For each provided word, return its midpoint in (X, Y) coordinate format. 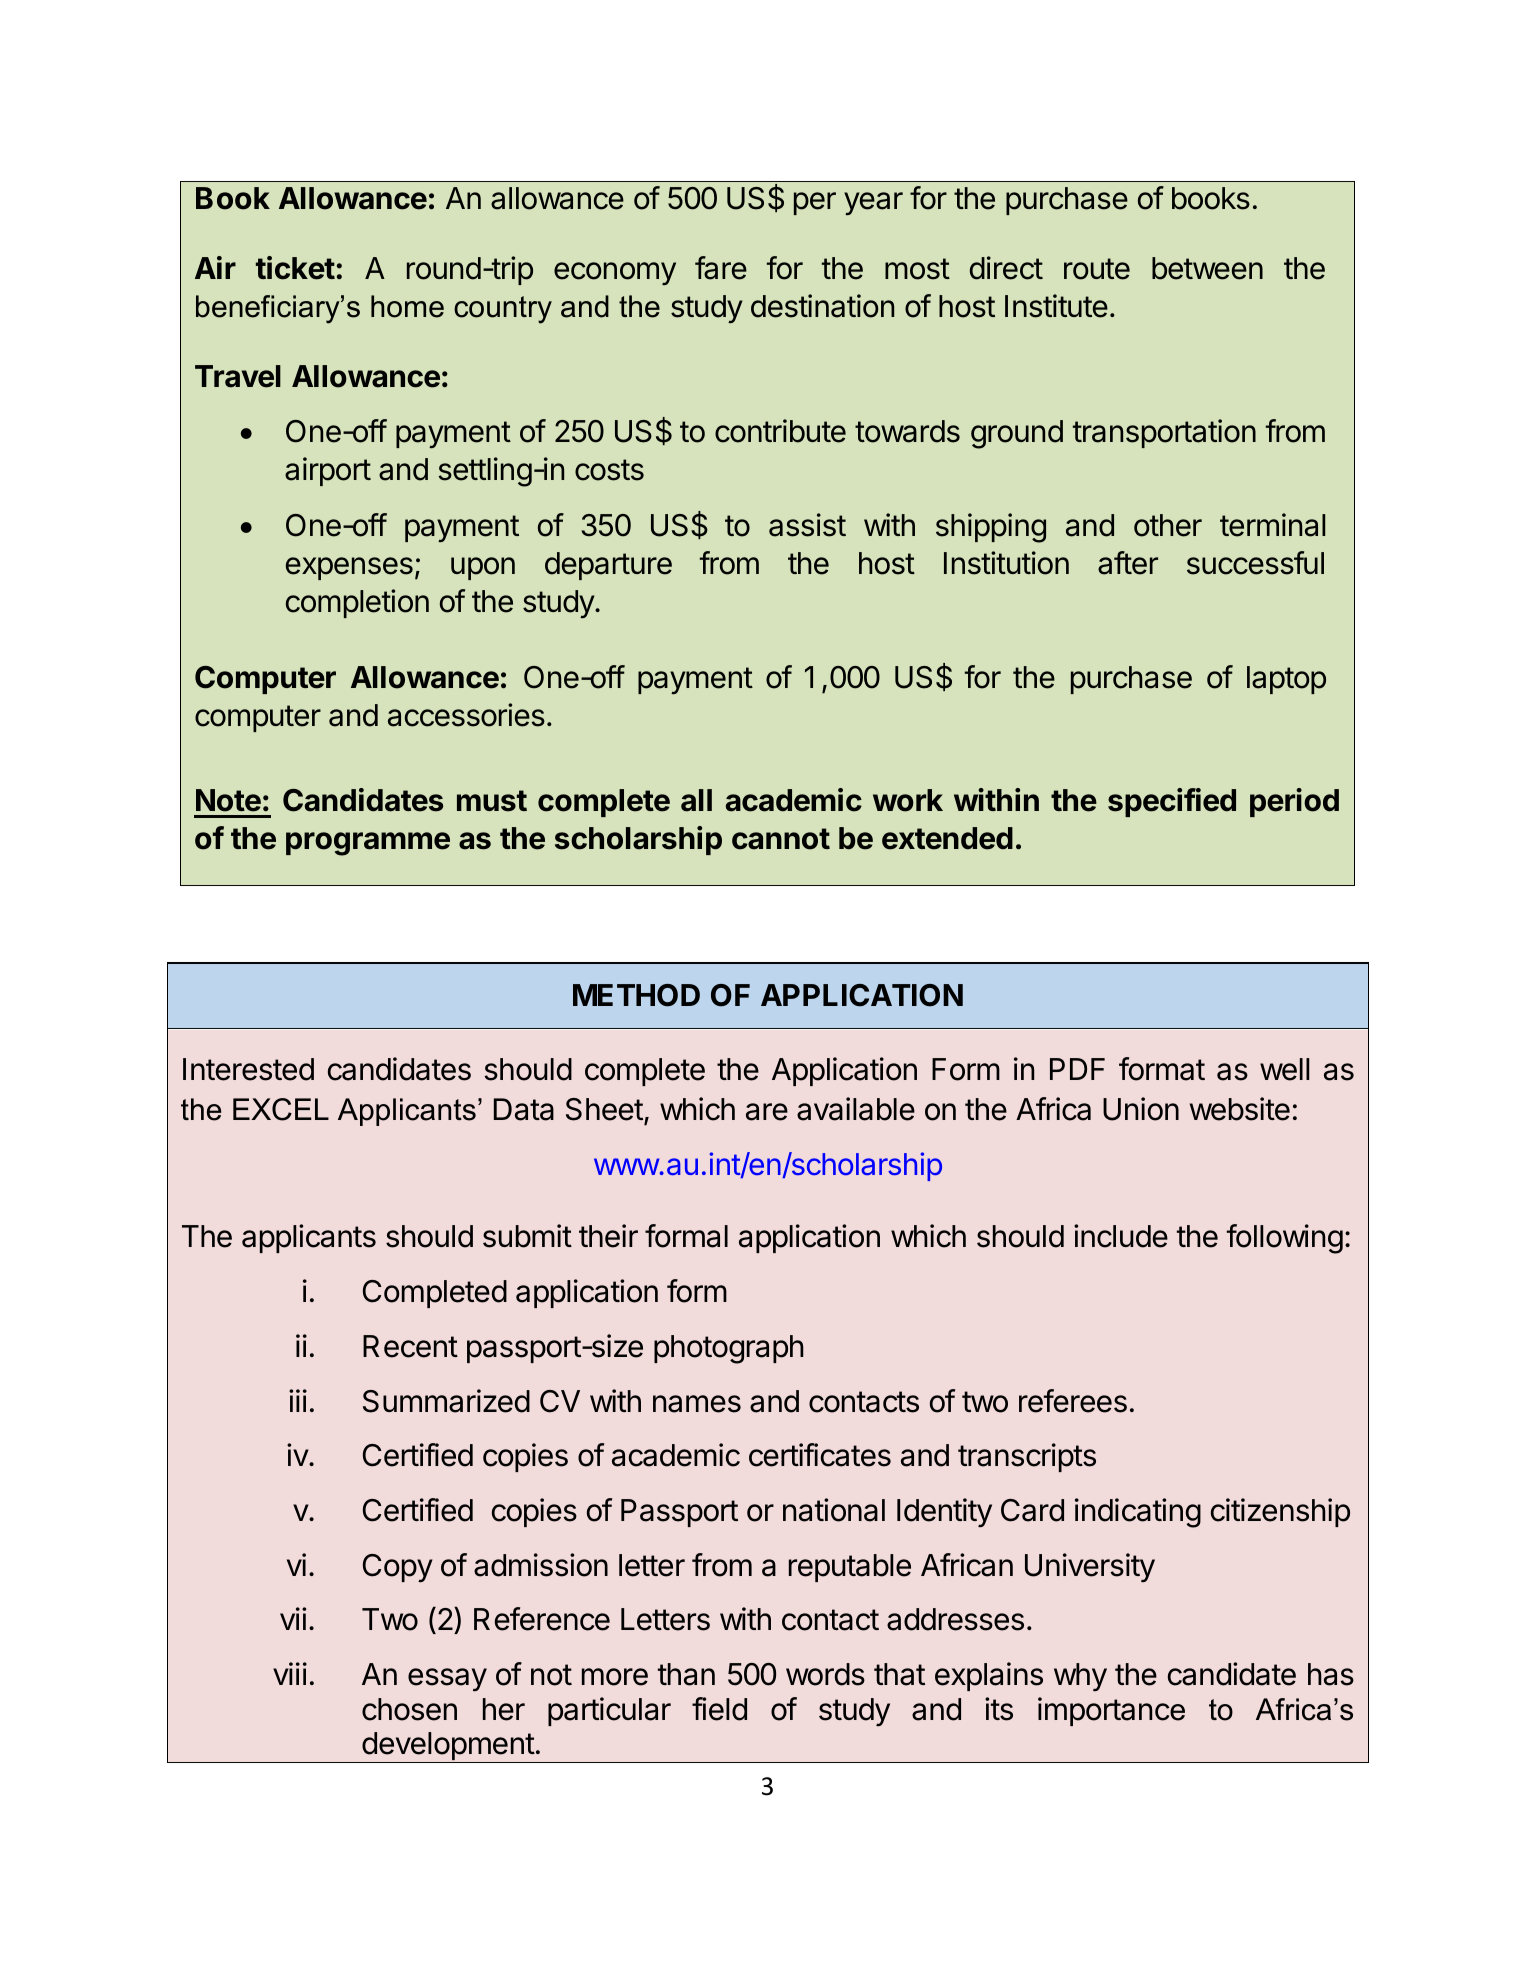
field (719, 1709)
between (1207, 268)
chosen (409, 1709)
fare (721, 268)
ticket (295, 268)
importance (1111, 1711)
